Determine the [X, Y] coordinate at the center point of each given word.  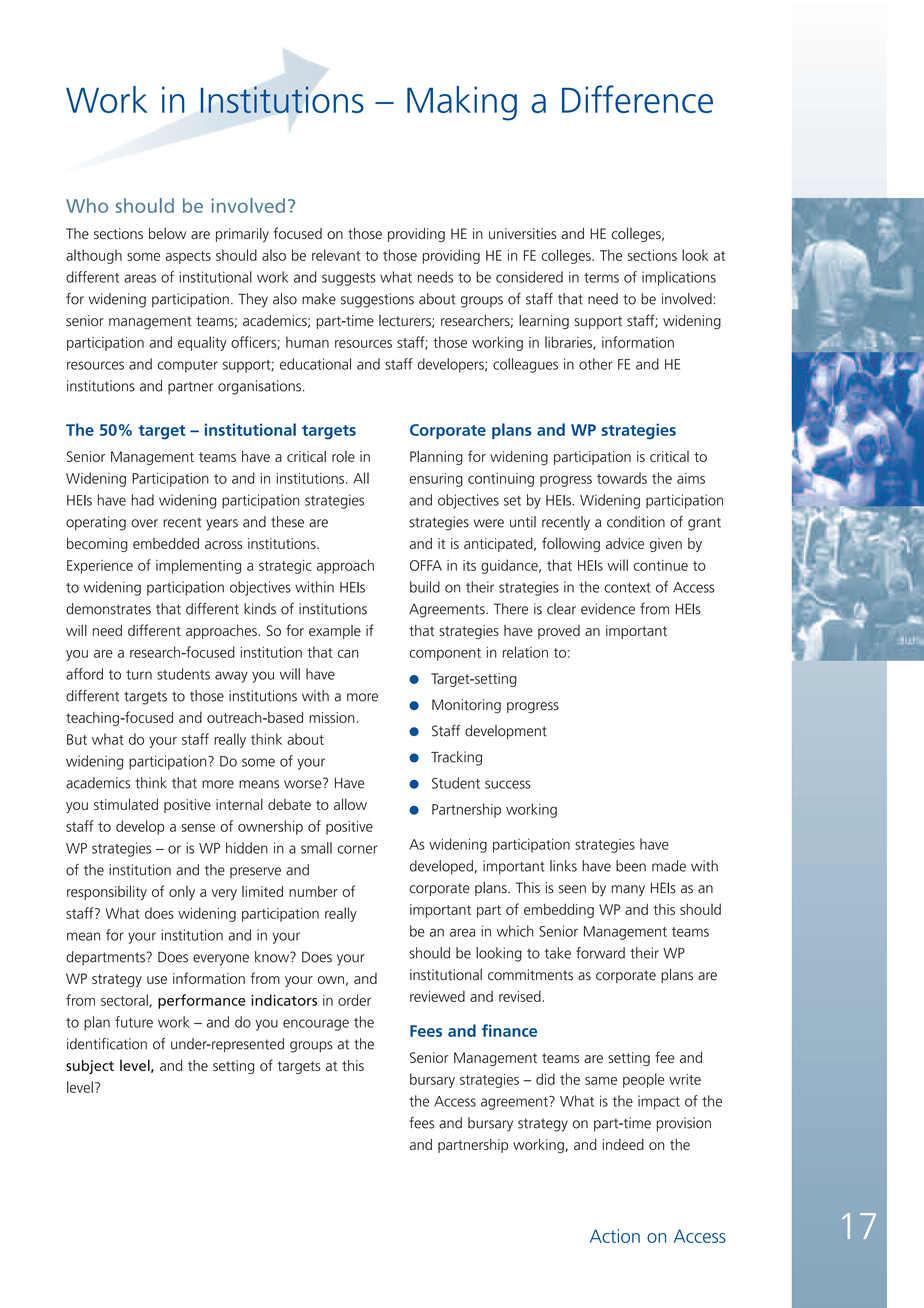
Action [615, 1236]
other [596, 364]
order [354, 1000]
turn [139, 675]
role [343, 456]
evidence [608, 609]
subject [90, 1066]
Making [462, 103]
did [545, 1079]
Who [87, 205]
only [182, 893]
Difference [637, 99]
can [348, 654]
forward [600, 953]
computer [188, 366]
